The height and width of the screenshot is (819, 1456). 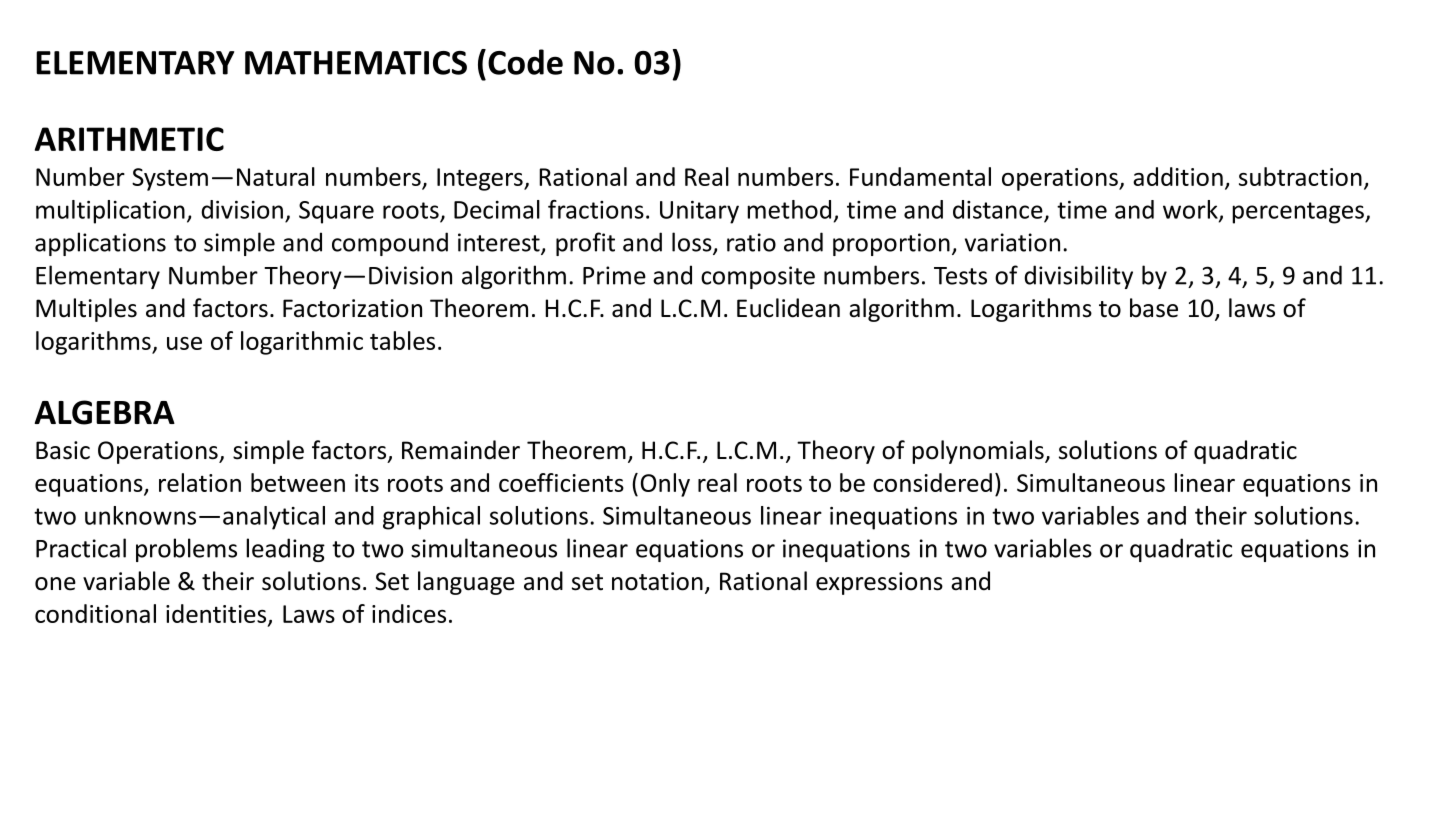 What do you see at coordinates (1178, 176) in the screenshot?
I see `addition` at bounding box center [1178, 176].
